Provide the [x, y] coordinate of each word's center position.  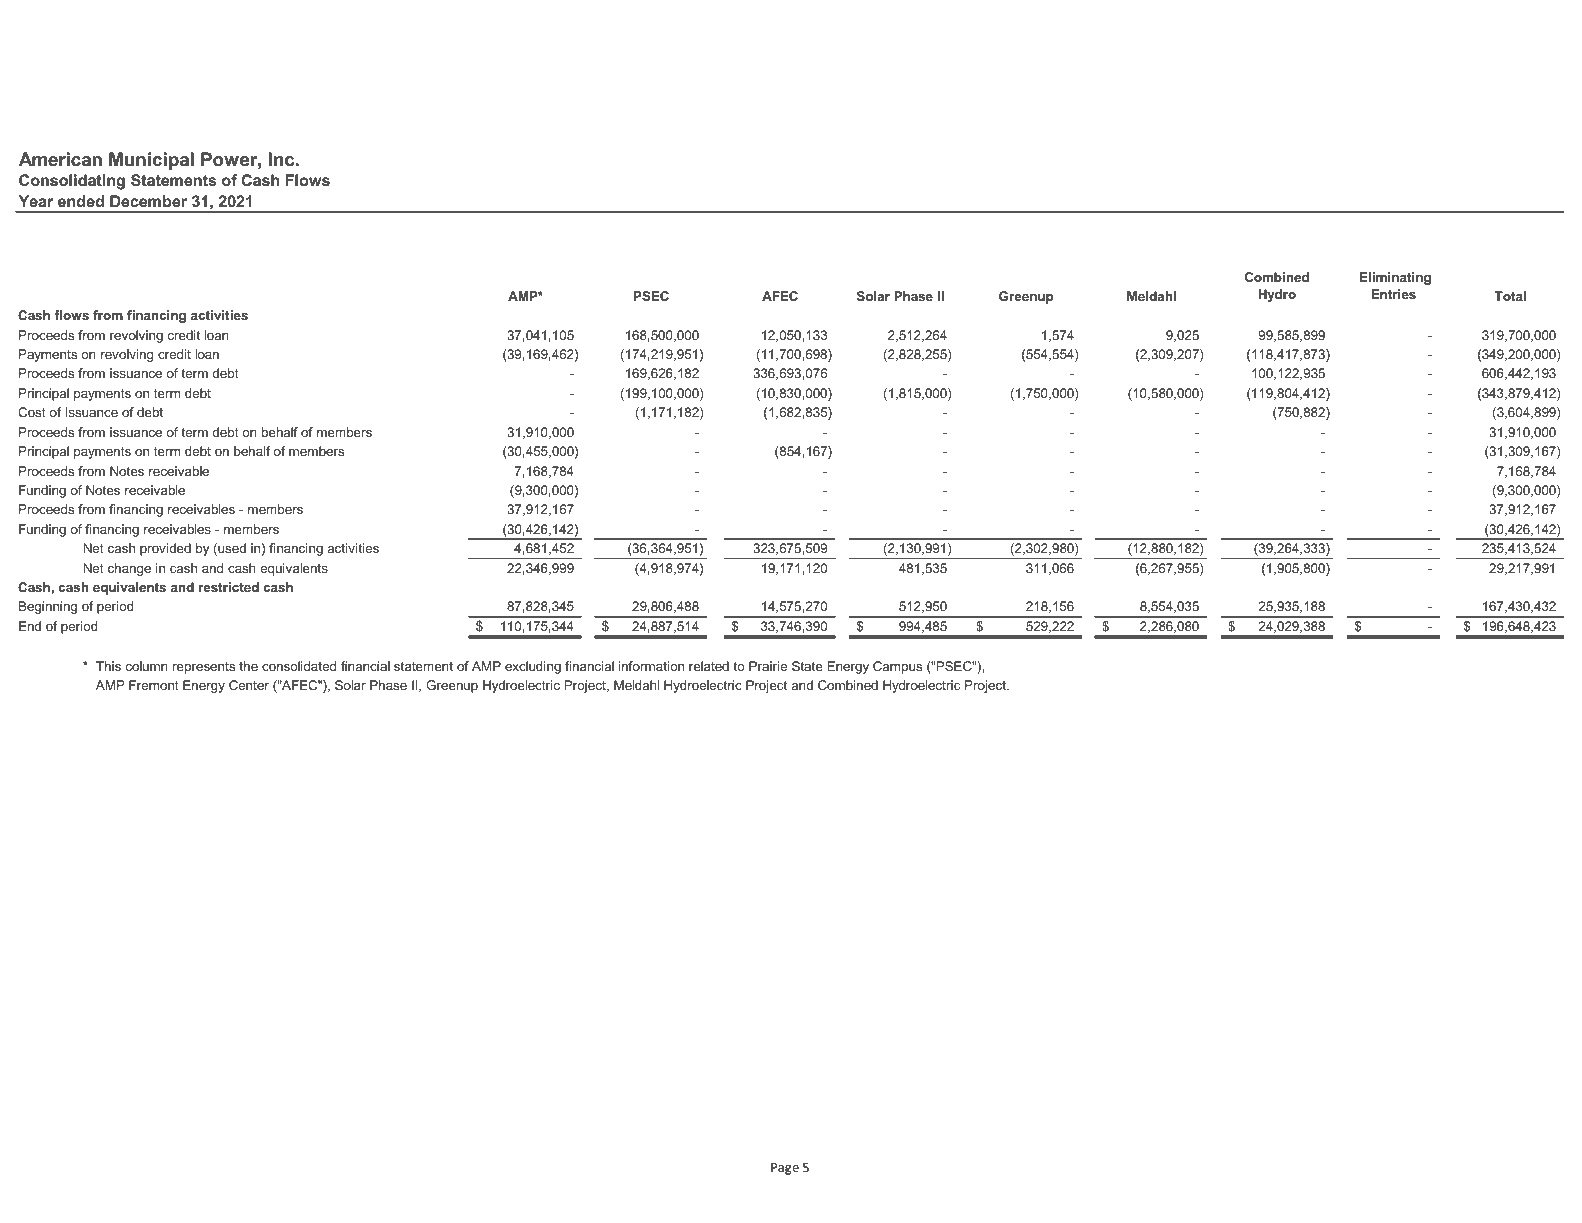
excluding [533, 667]
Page [785, 1168]
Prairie [768, 666]
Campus [897, 667]
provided [165, 549]
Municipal [151, 161]
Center [249, 685]
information [651, 666]
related [709, 666]
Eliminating [1395, 278]
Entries [1393, 294]
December [148, 201]
